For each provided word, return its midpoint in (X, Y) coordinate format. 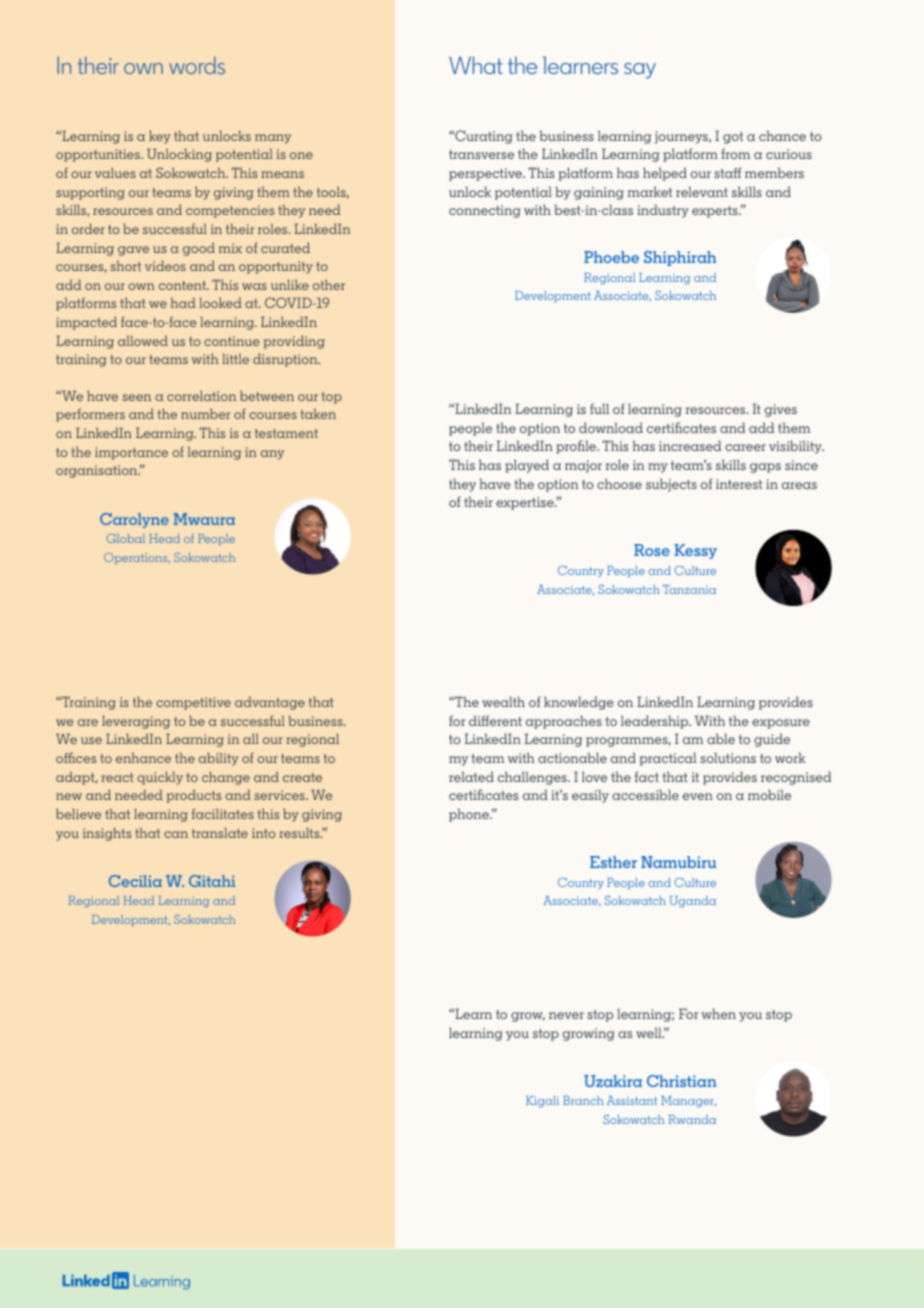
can (176, 834)
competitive (193, 703)
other (329, 284)
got (733, 138)
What (476, 65)
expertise (526, 503)
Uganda (693, 902)
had (183, 302)
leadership (656, 722)
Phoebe (611, 257)
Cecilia (135, 881)
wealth (503, 701)
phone (470, 815)
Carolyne (134, 520)
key (160, 137)
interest (739, 484)
